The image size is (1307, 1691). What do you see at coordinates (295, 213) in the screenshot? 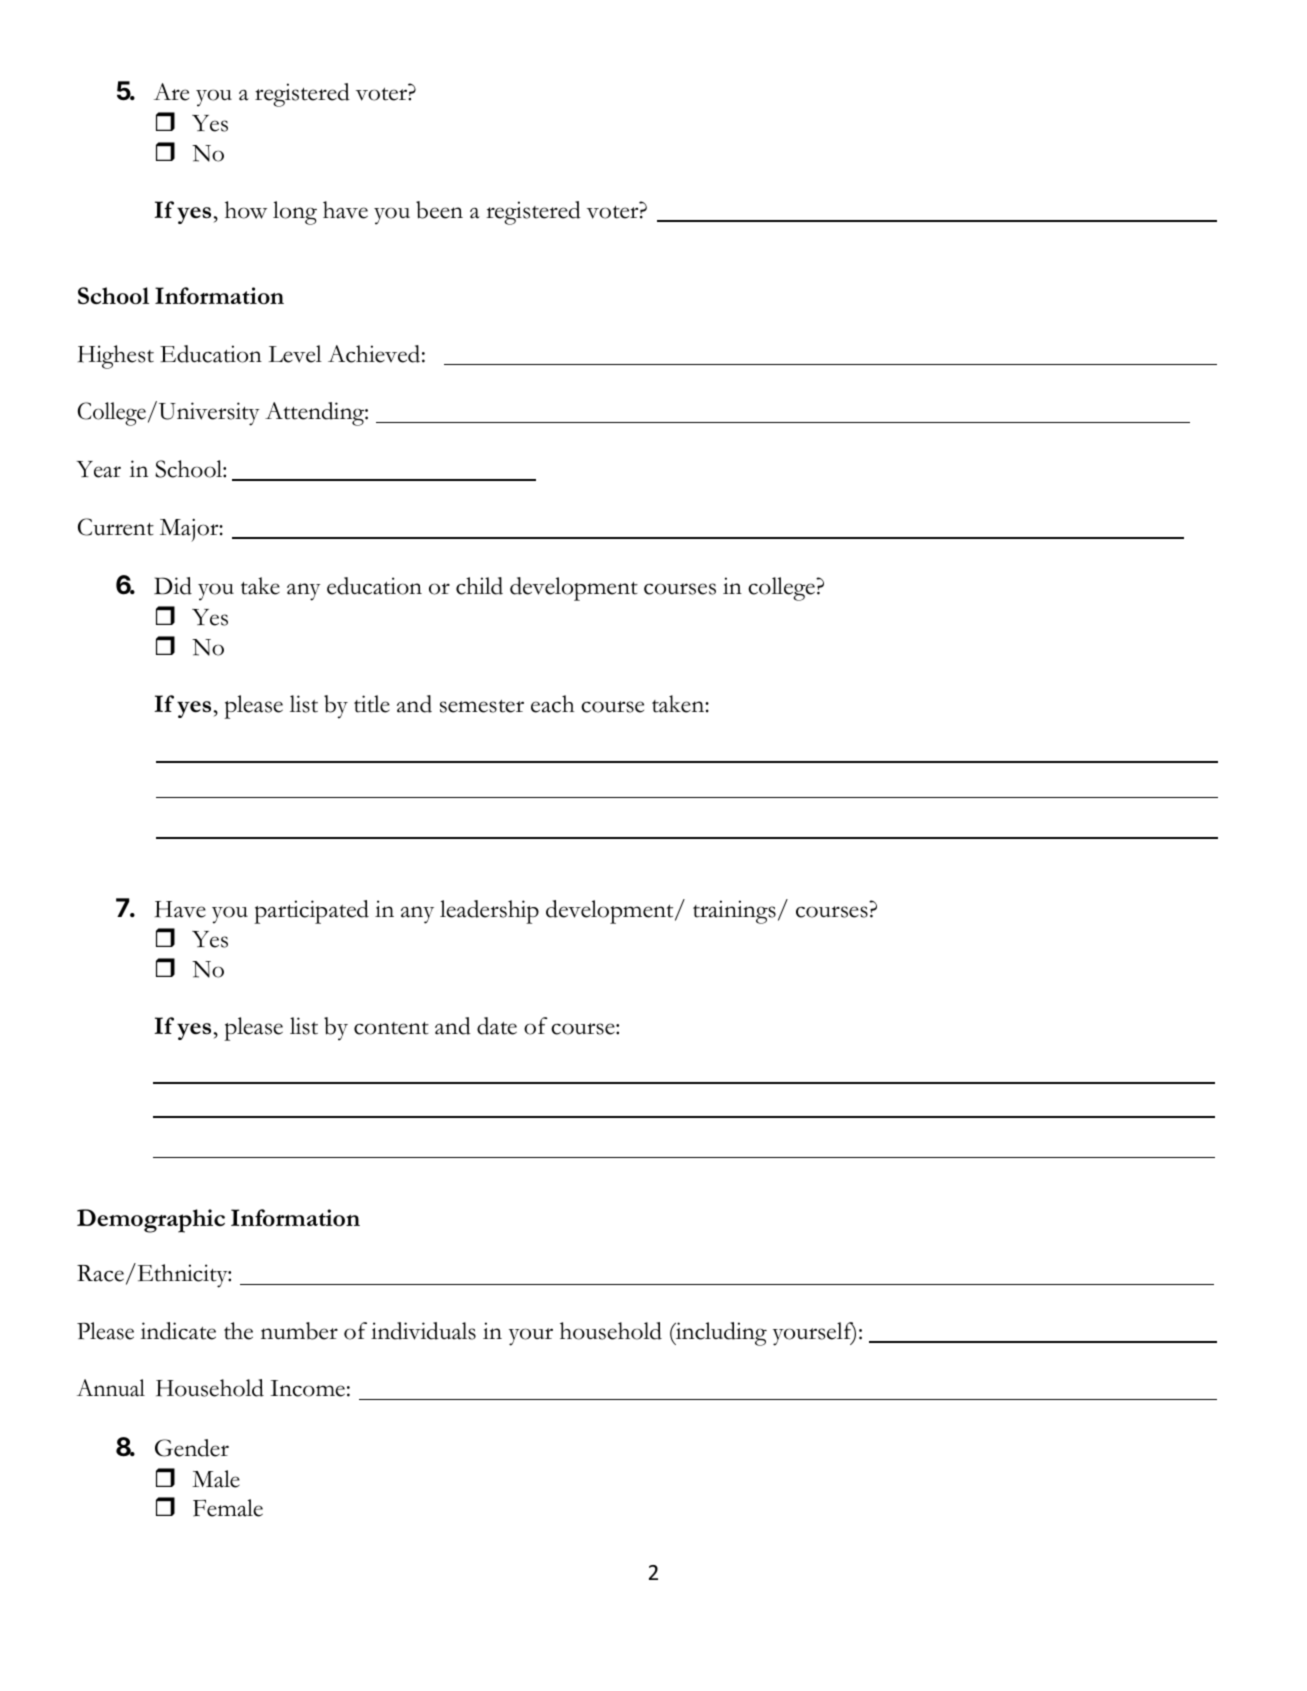
I see `long` at bounding box center [295, 213].
